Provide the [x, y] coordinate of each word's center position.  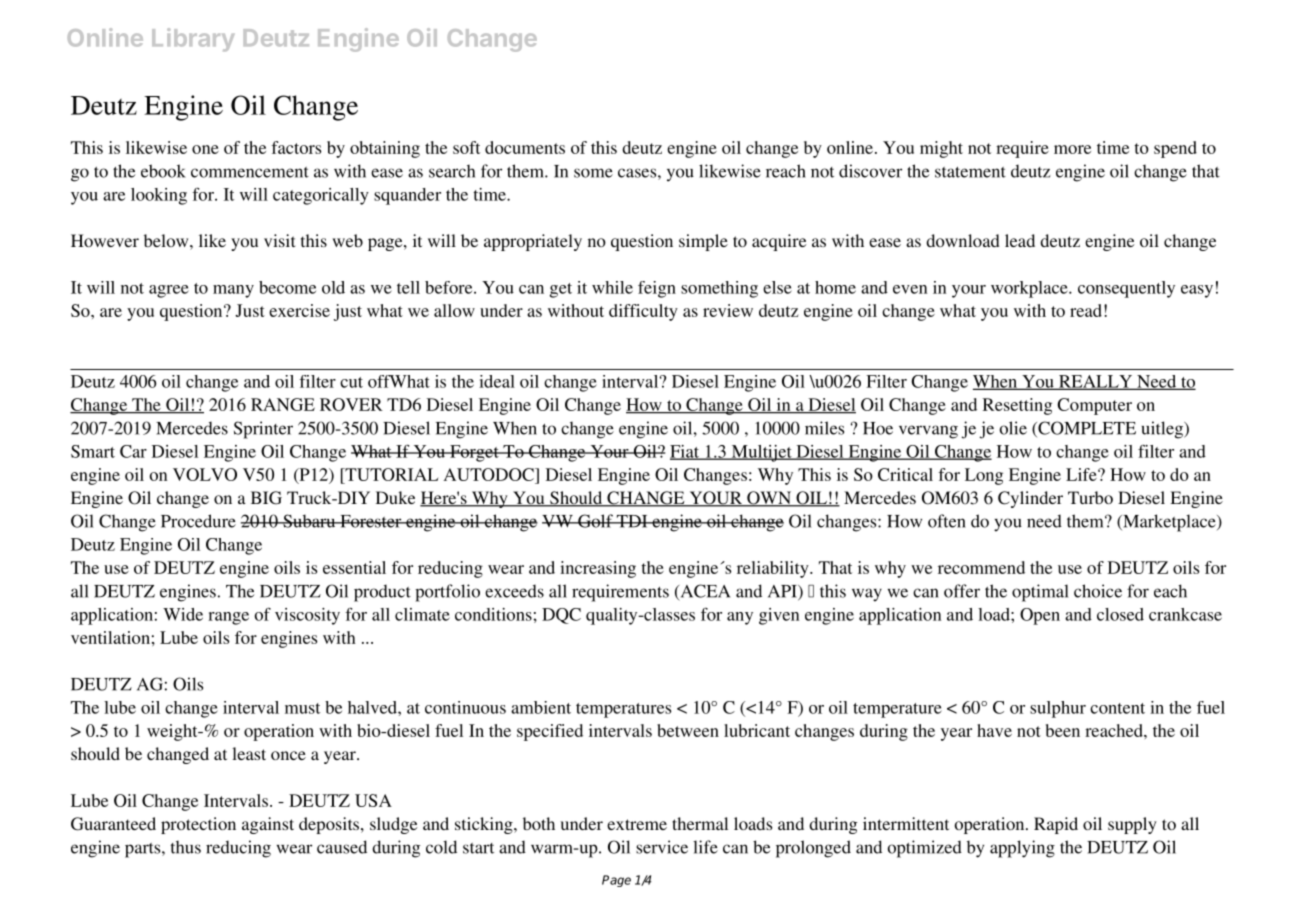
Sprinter [263, 430]
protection [198, 825]
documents [525, 147]
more [1072, 149]
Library [193, 40]
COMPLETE [1086, 429]
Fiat [685, 452]
